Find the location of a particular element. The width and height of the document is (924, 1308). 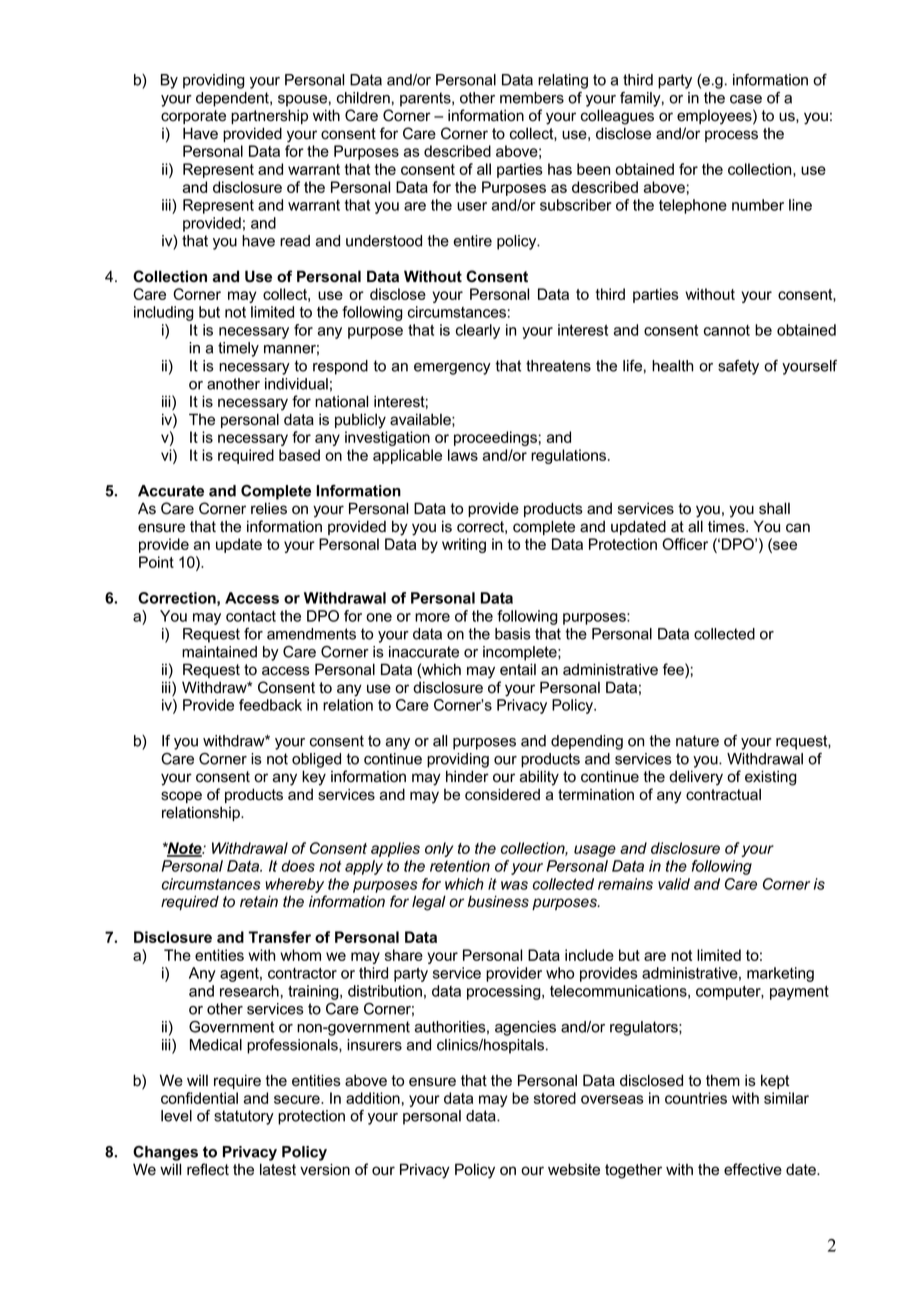

basis is located at coordinates (513, 634).
